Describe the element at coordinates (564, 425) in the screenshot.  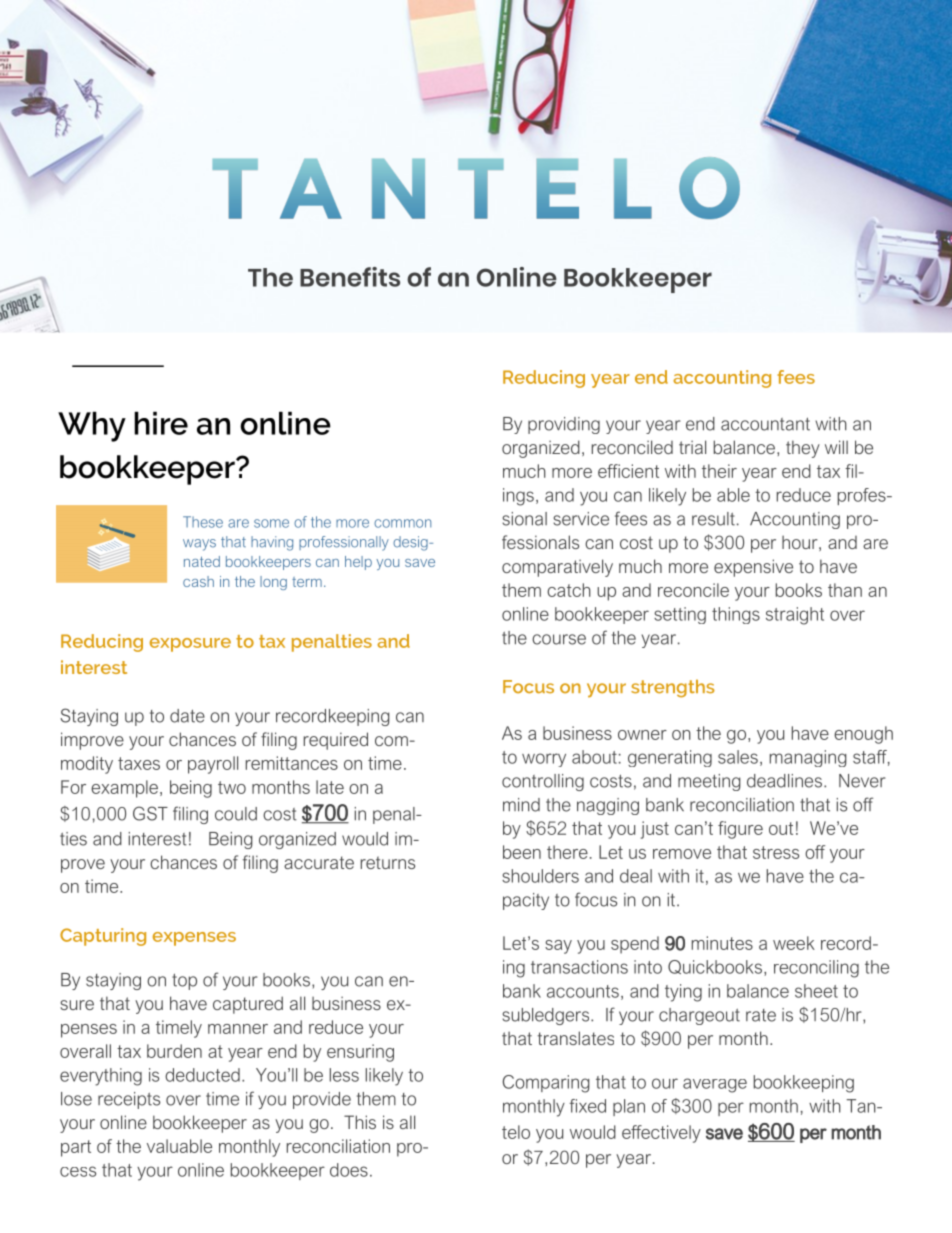
I see `providing` at that location.
